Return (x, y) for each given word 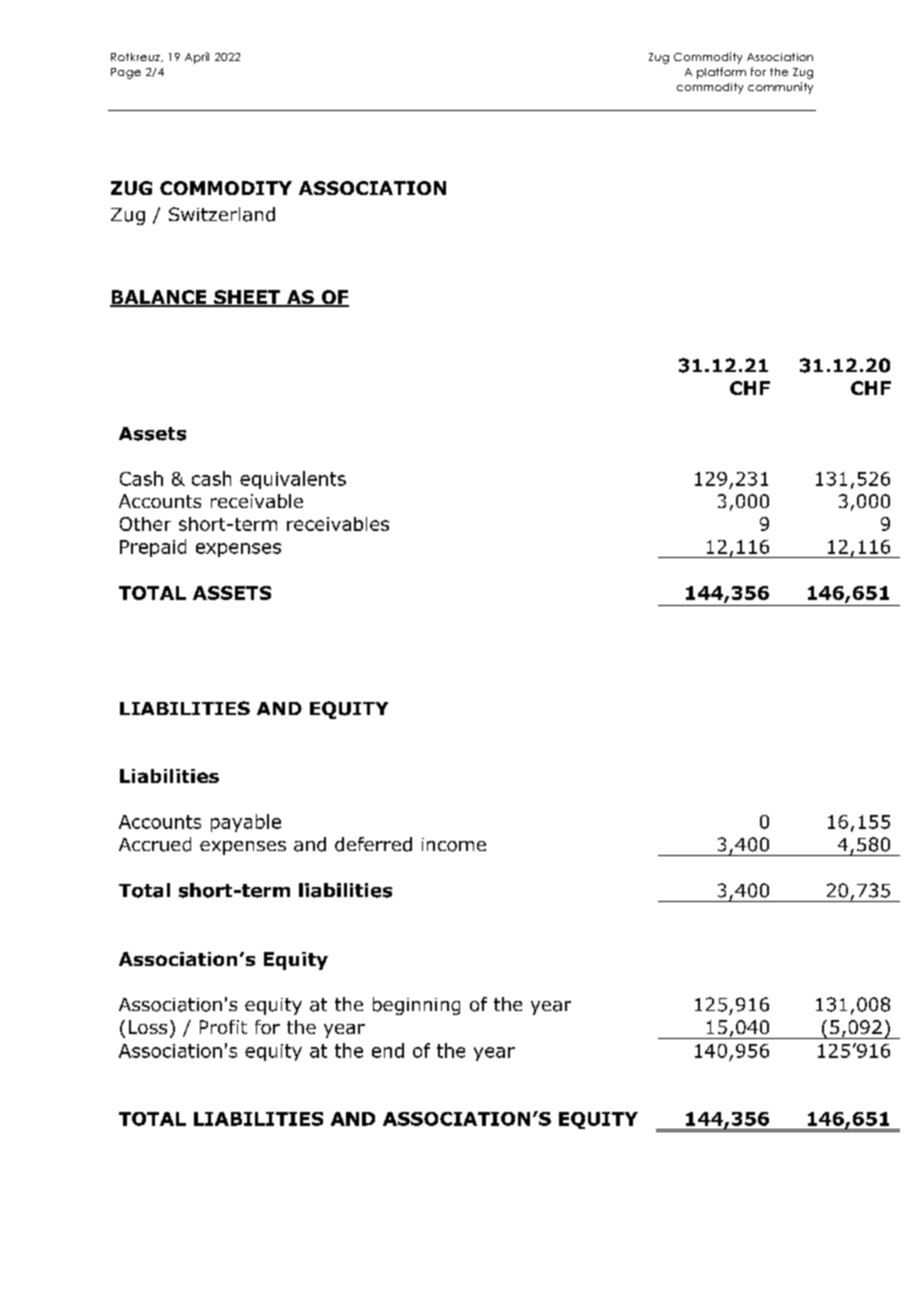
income (454, 845)
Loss (148, 1027)
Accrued (155, 844)
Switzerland (222, 214)
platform (721, 73)
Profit (223, 1027)
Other (145, 524)
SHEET (247, 298)
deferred (373, 844)
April (197, 58)
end (388, 1050)
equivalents (293, 480)
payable (246, 823)
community (780, 88)
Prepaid (153, 548)
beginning (416, 1006)
